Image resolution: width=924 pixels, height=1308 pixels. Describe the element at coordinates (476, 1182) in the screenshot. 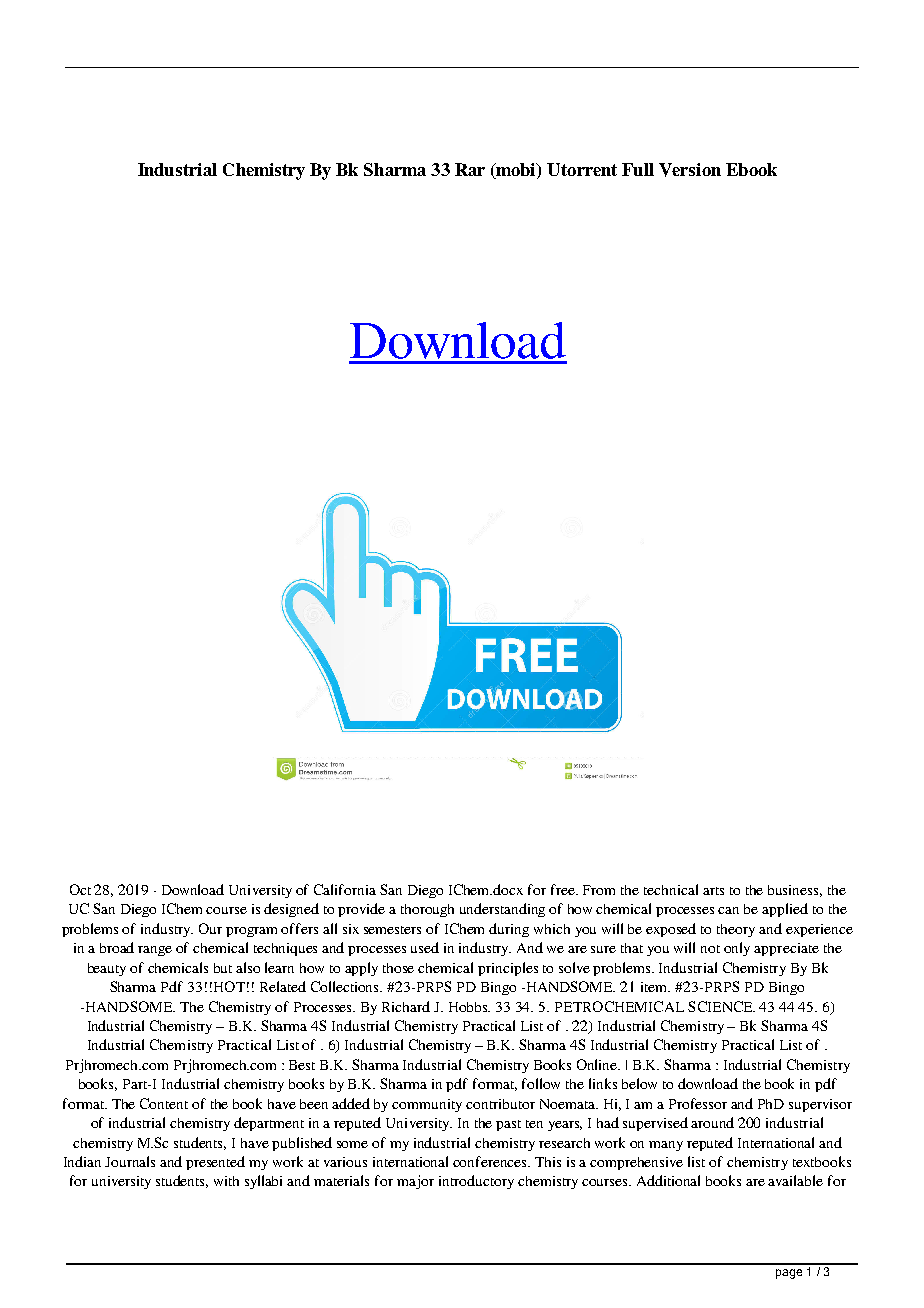

I see `introductory` at that location.
